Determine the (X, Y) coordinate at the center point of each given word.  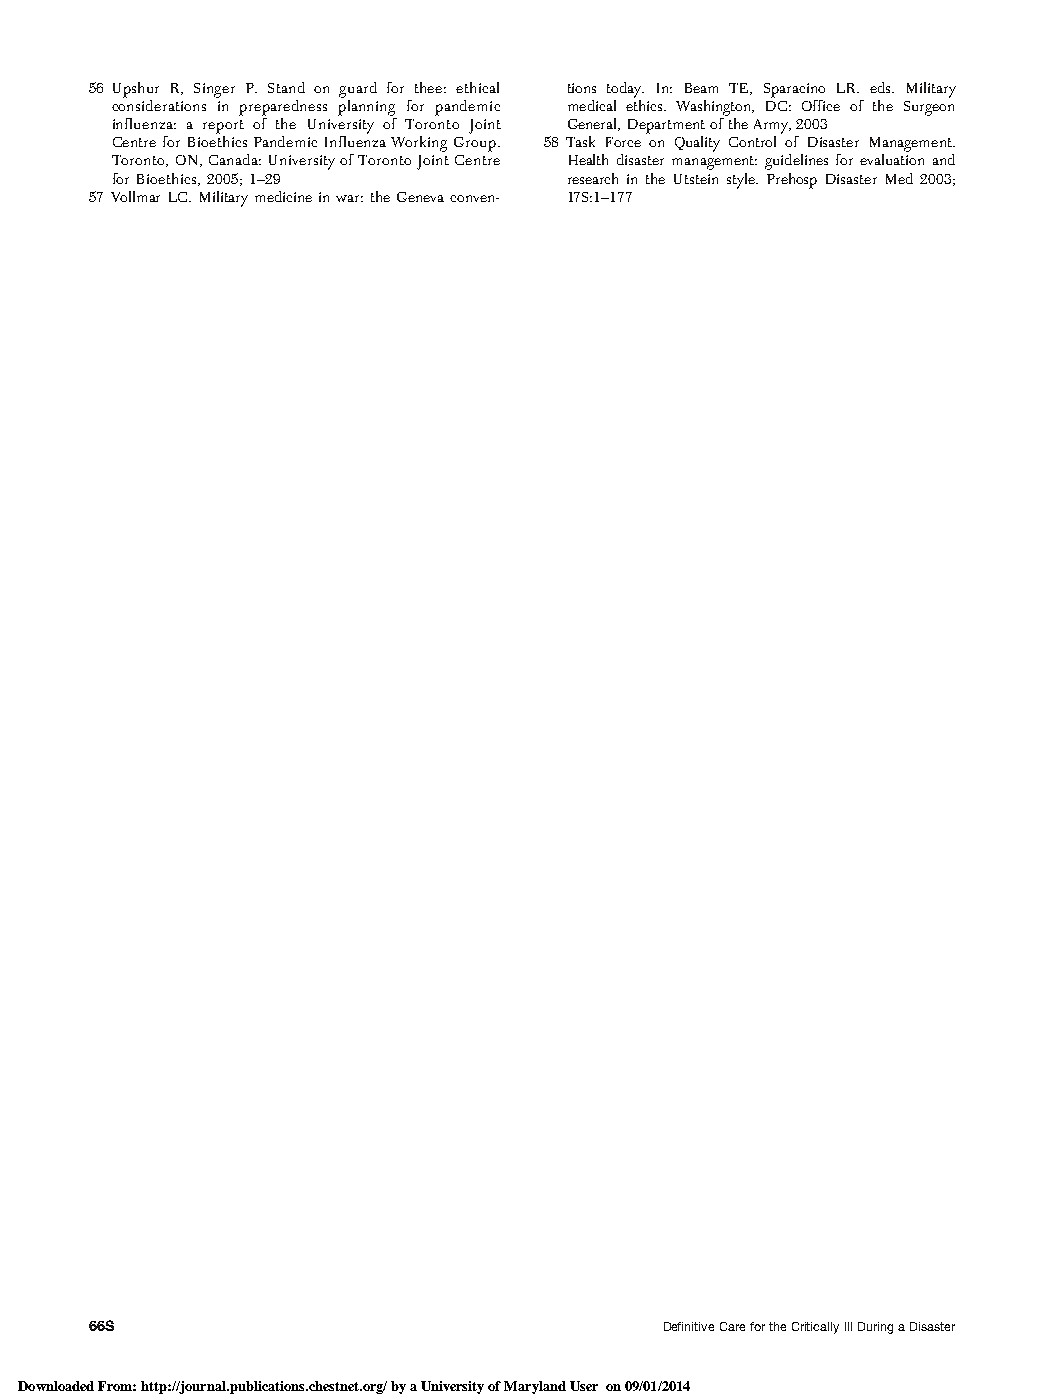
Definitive (689, 1326)
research (593, 178)
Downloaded (56, 1386)
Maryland (535, 1387)
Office (821, 105)
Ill (848, 1326)
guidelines (796, 162)
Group (475, 144)
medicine (283, 196)
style (742, 181)
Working (419, 144)
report (223, 127)
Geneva (420, 197)
